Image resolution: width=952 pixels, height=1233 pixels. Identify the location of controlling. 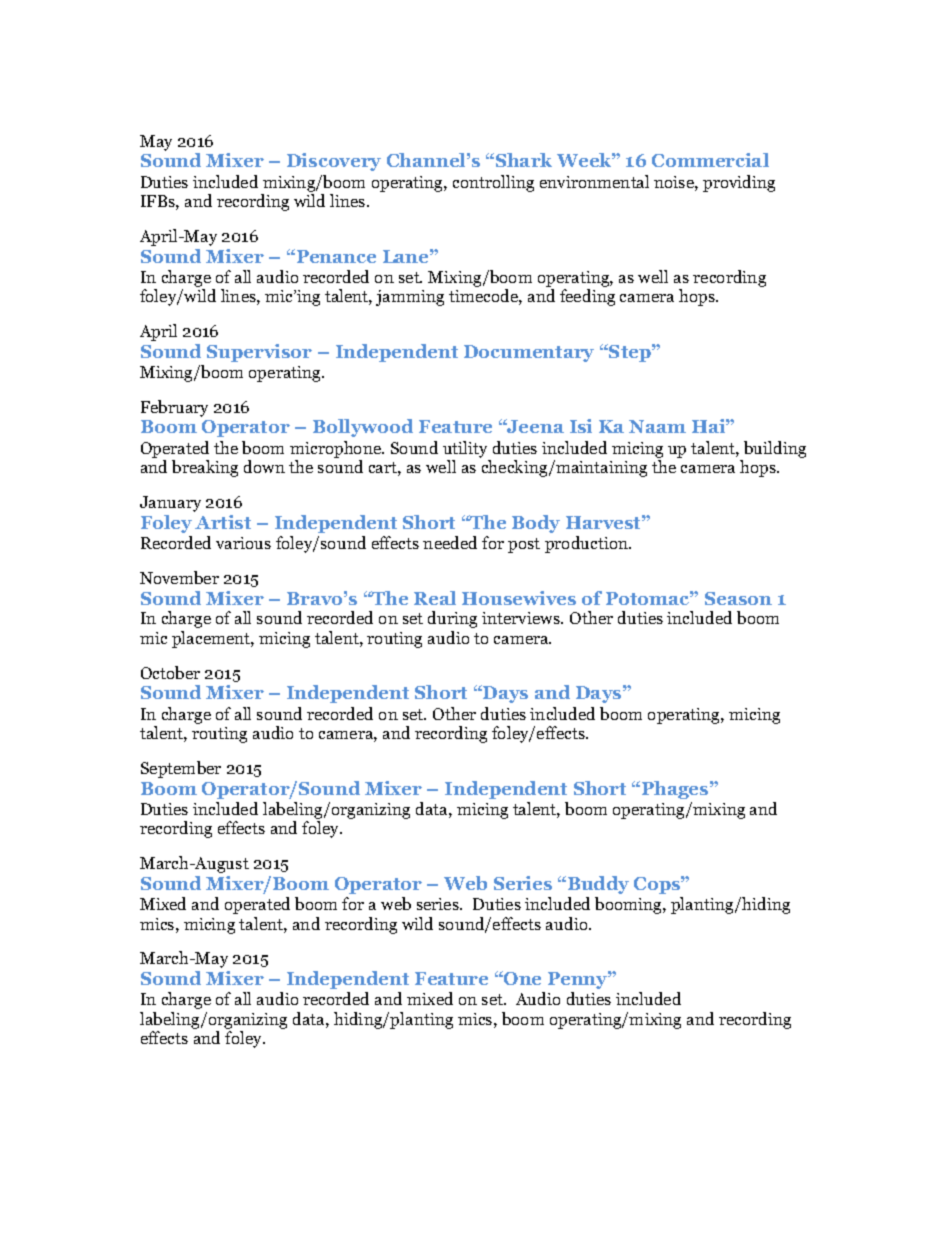
(493, 183).
